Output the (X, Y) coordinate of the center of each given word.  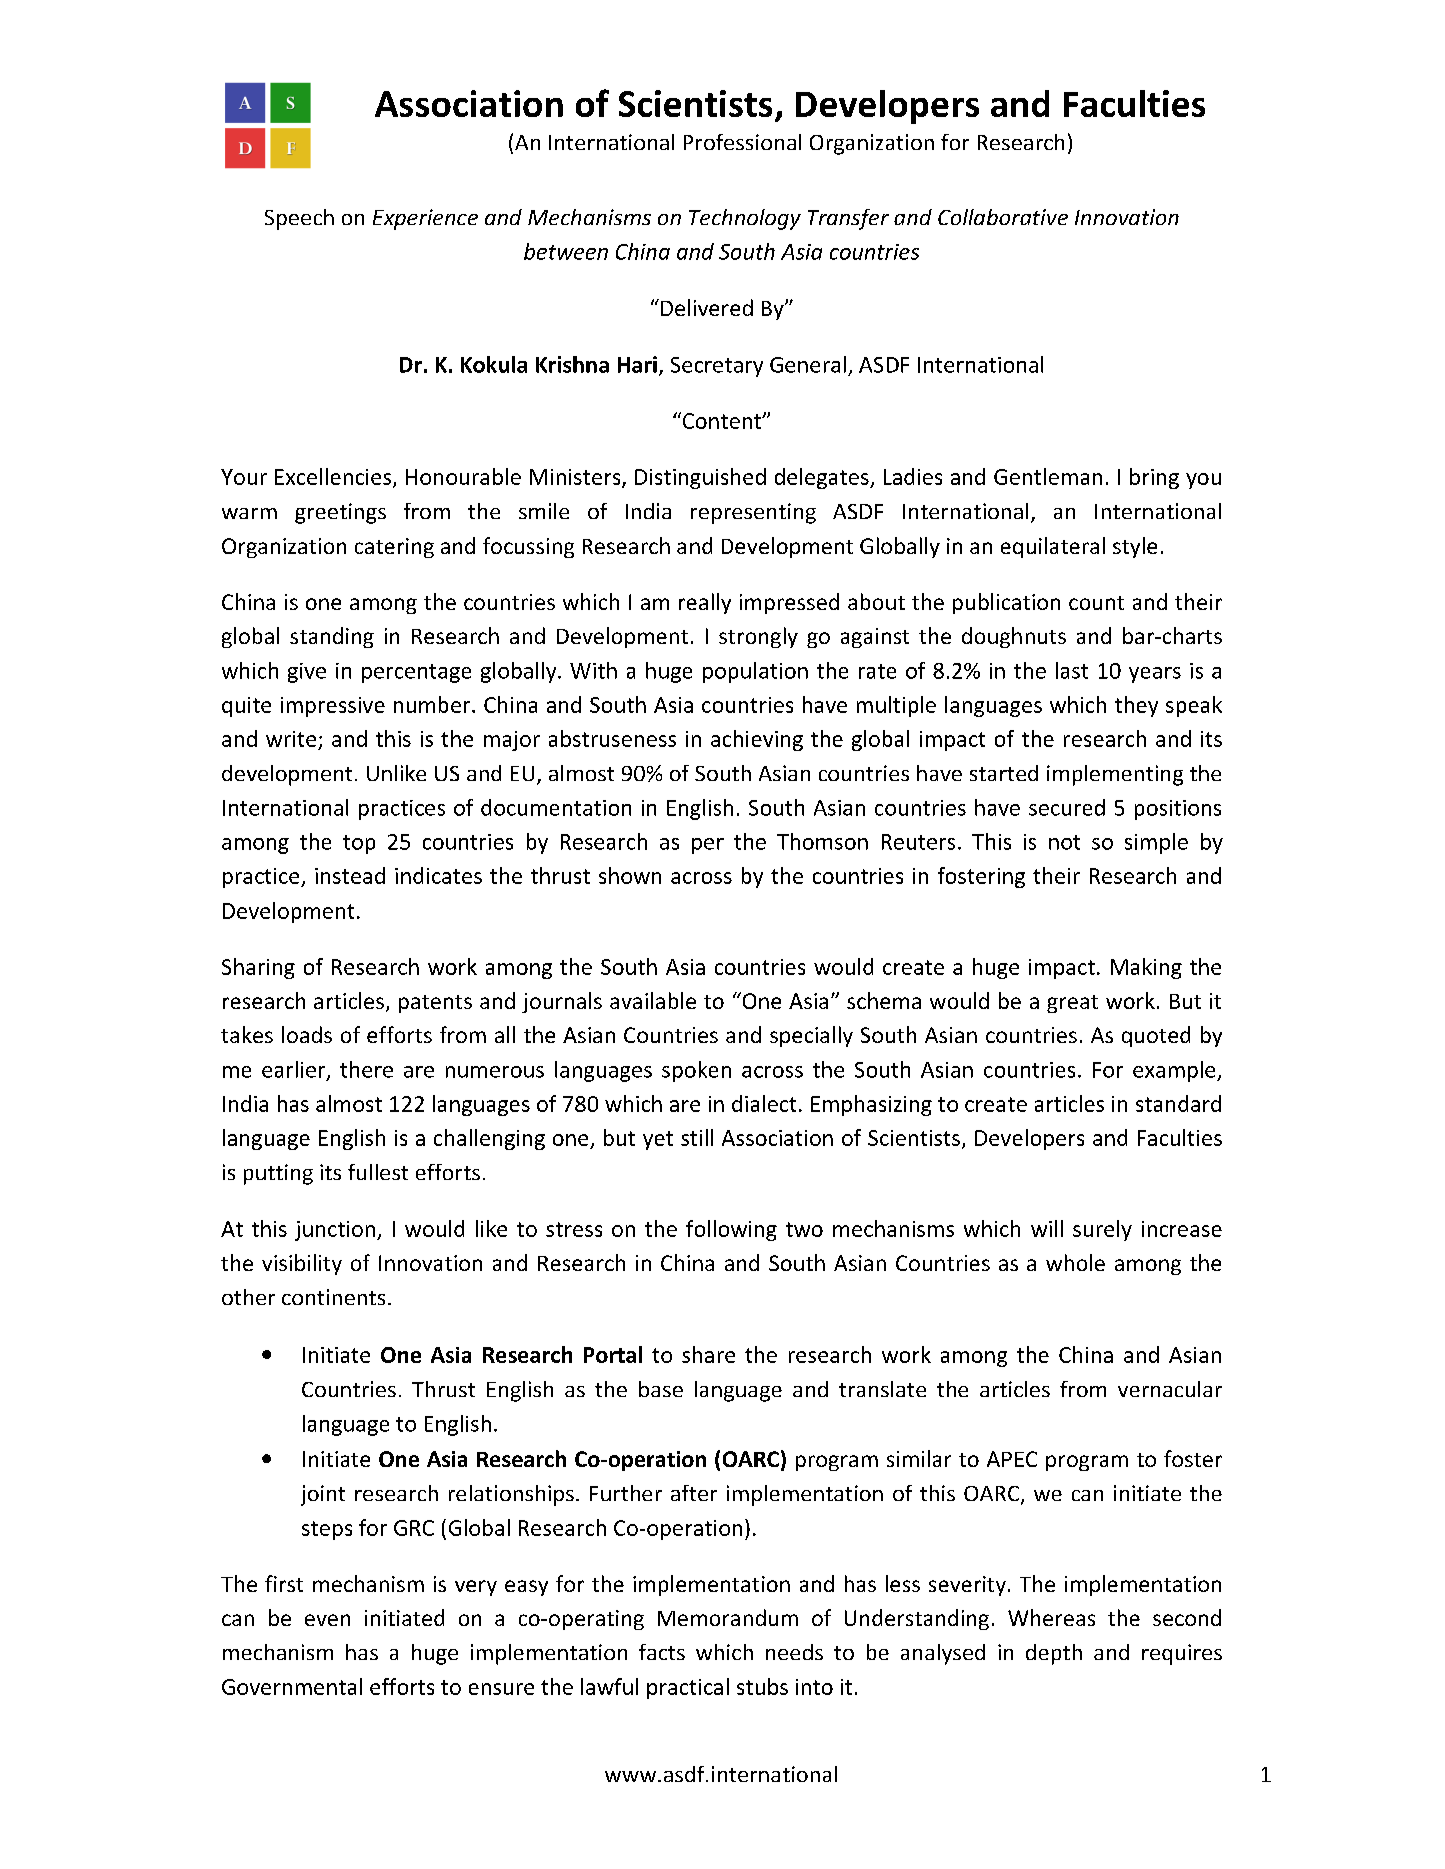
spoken (696, 1071)
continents (333, 1297)
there (366, 1069)
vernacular (1170, 1389)
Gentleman (1048, 476)
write (291, 739)
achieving (757, 740)
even (327, 1620)
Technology (745, 219)
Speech (299, 219)
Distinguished (700, 478)
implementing (1115, 775)
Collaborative (1003, 217)
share (708, 1354)
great (1072, 1004)
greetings (340, 513)
